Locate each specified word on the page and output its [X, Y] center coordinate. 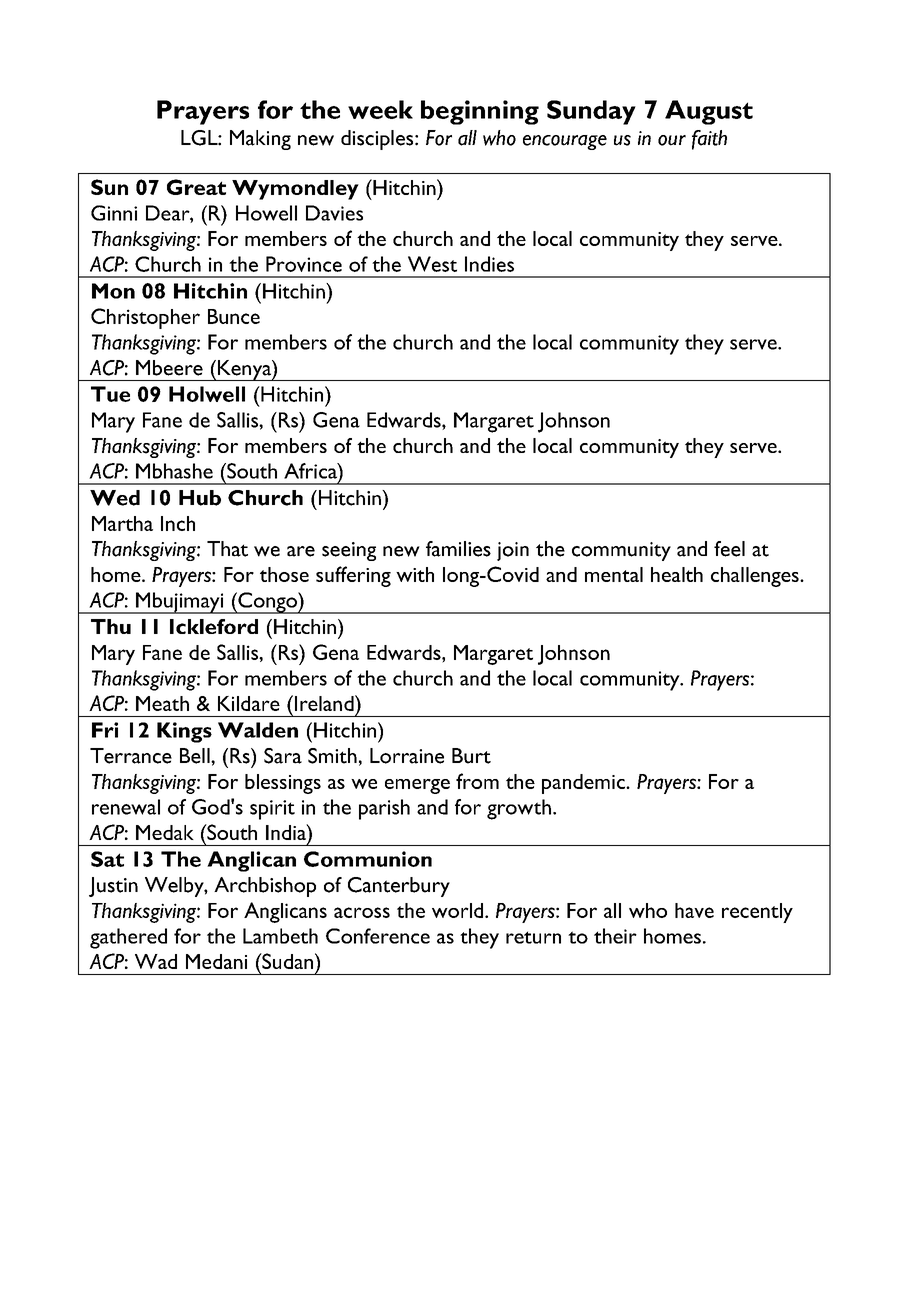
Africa [311, 471]
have [694, 910]
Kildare [249, 703]
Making [260, 140]
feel [729, 549]
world [459, 910]
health [677, 574]
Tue [110, 394]
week [380, 109]
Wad [156, 961]
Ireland [324, 703]
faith [709, 140]
